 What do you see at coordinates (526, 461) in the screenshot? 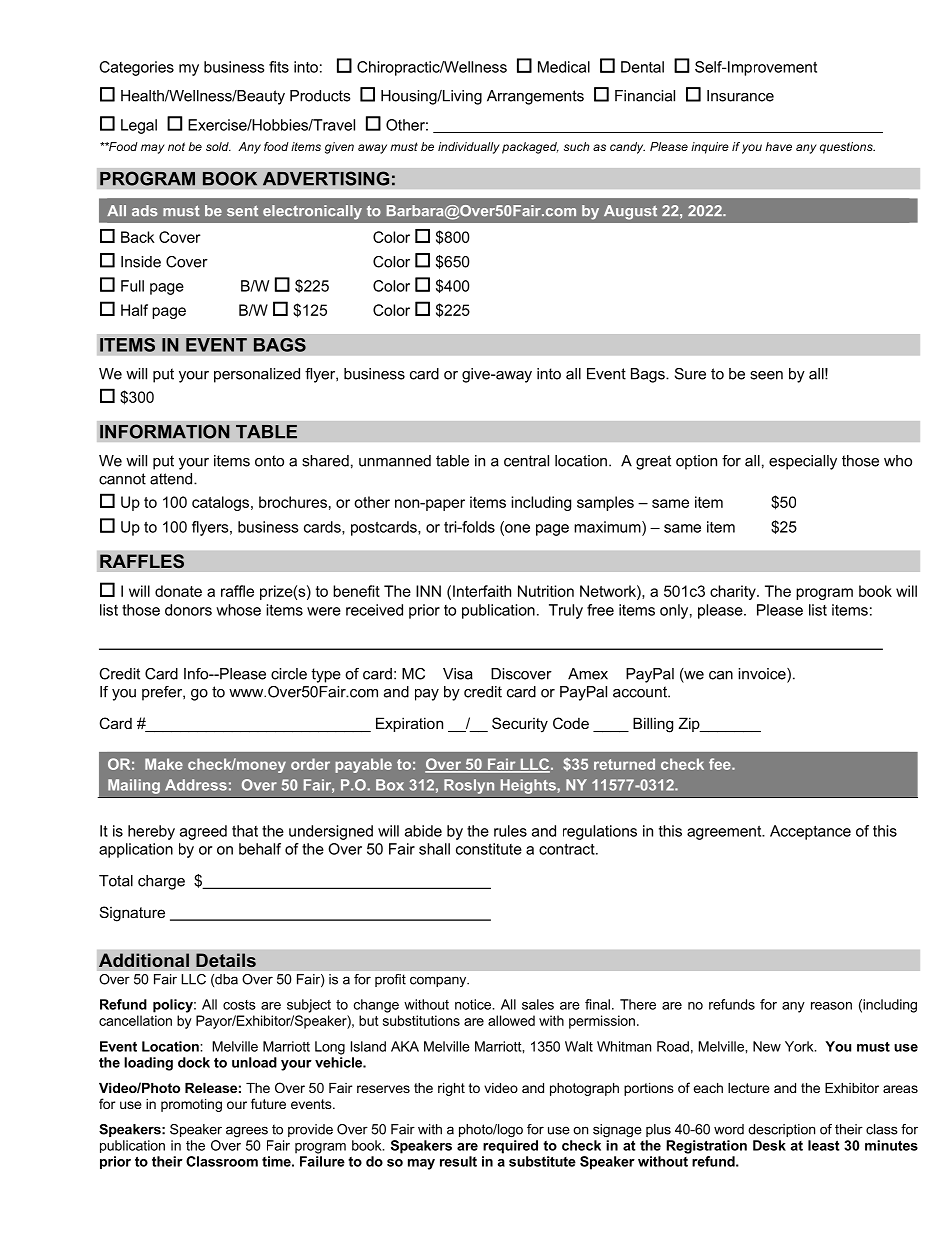
I see `central` at bounding box center [526, 461].
